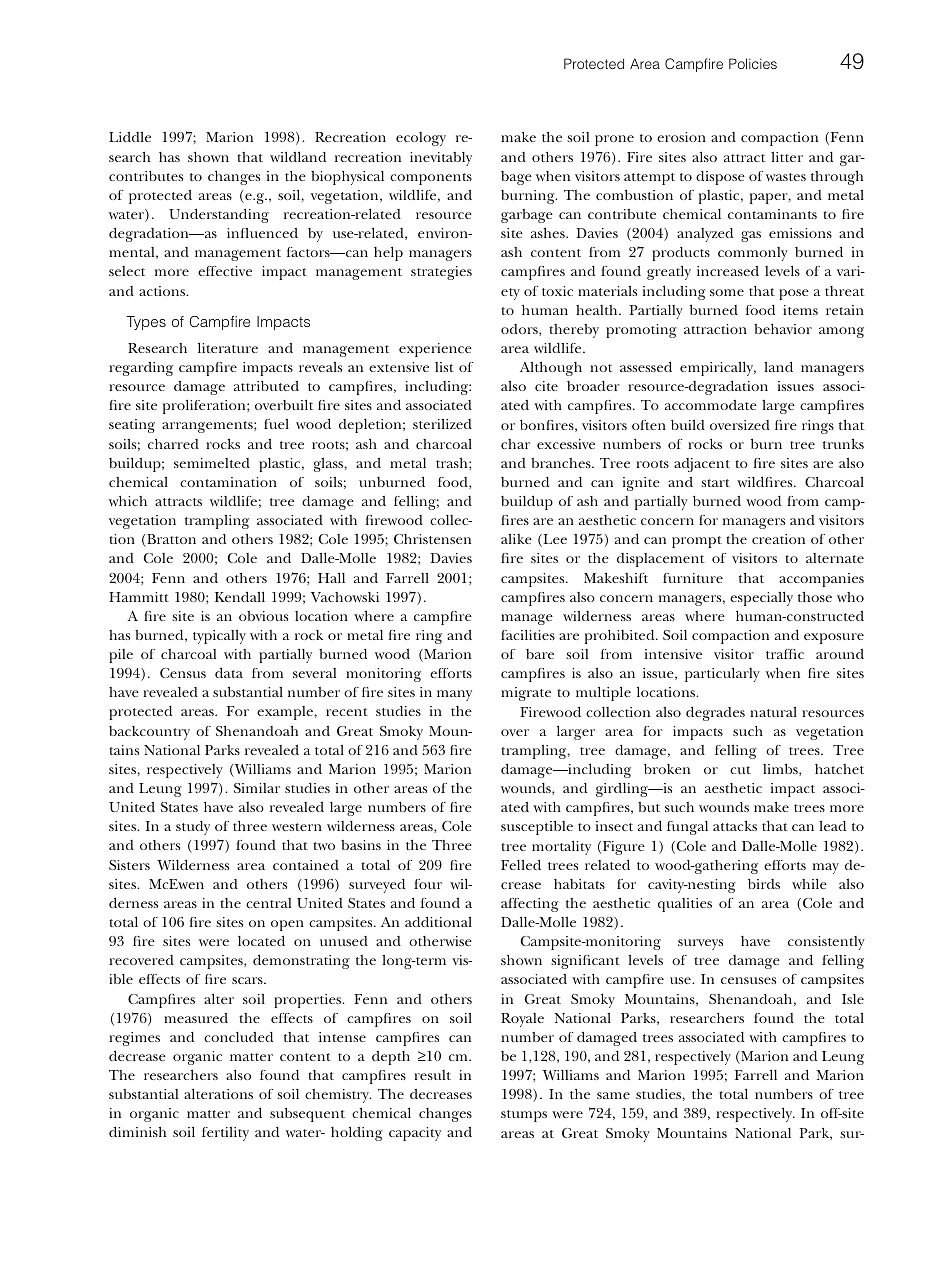 This screenshot has width=952, height=1271. Describe the element at coordinates (442, 424) in the screenshot. I see `sterilized` at that location.
